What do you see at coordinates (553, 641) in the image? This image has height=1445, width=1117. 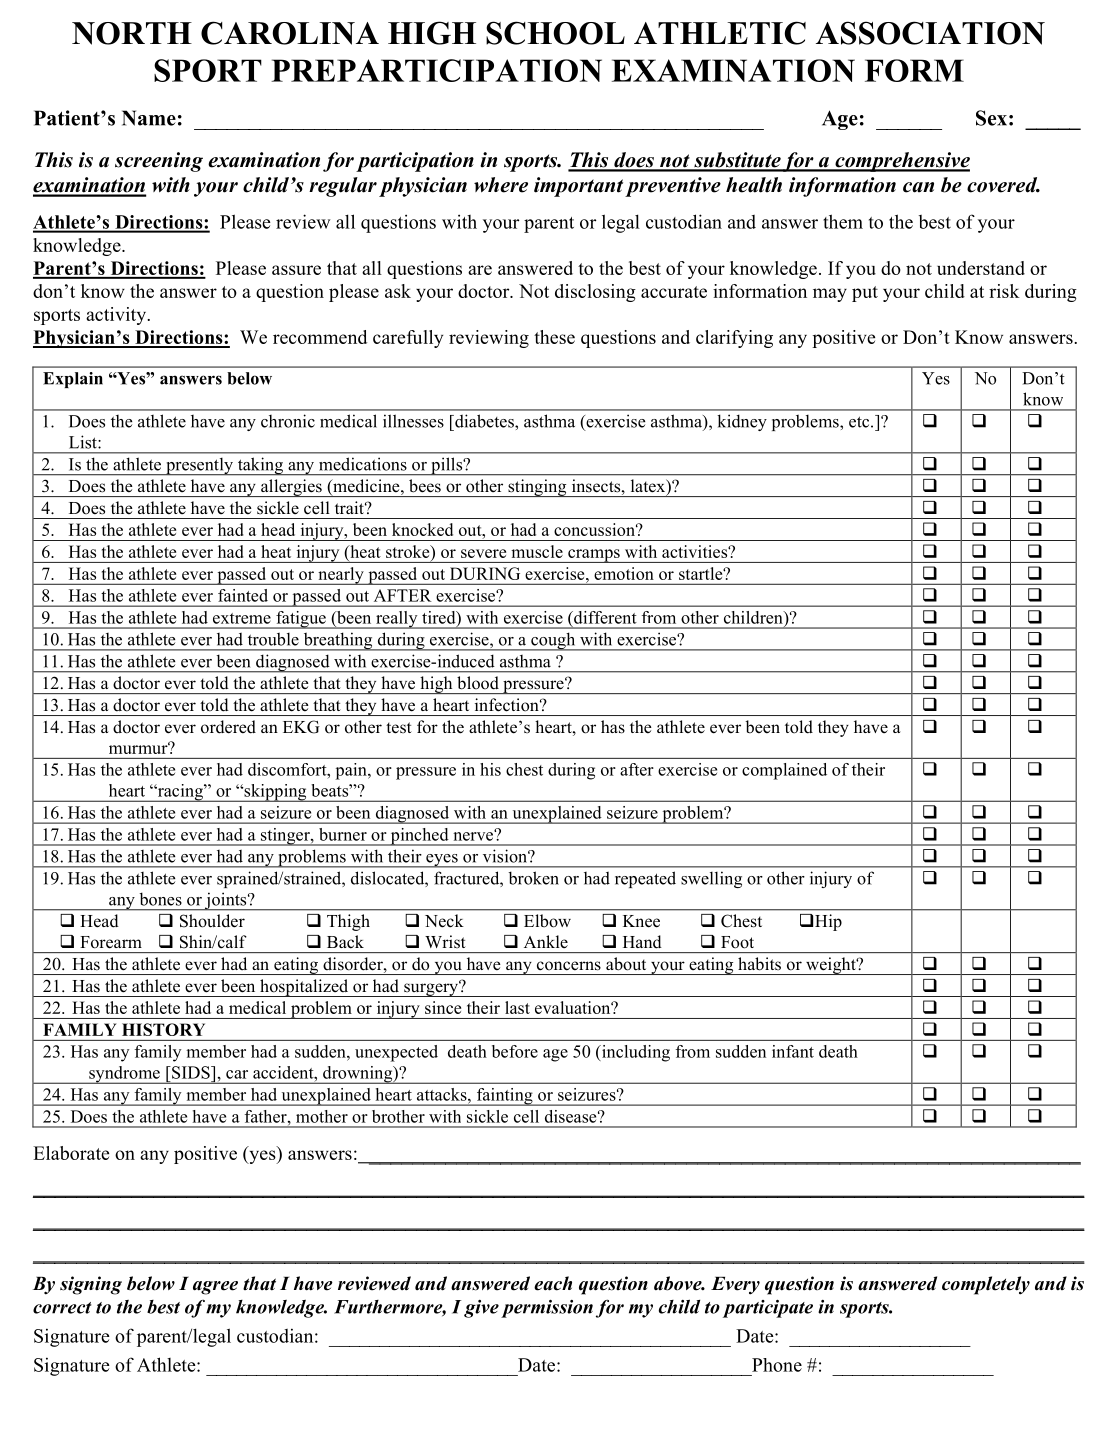 I see `cough` at bounding box center [553, 641].
